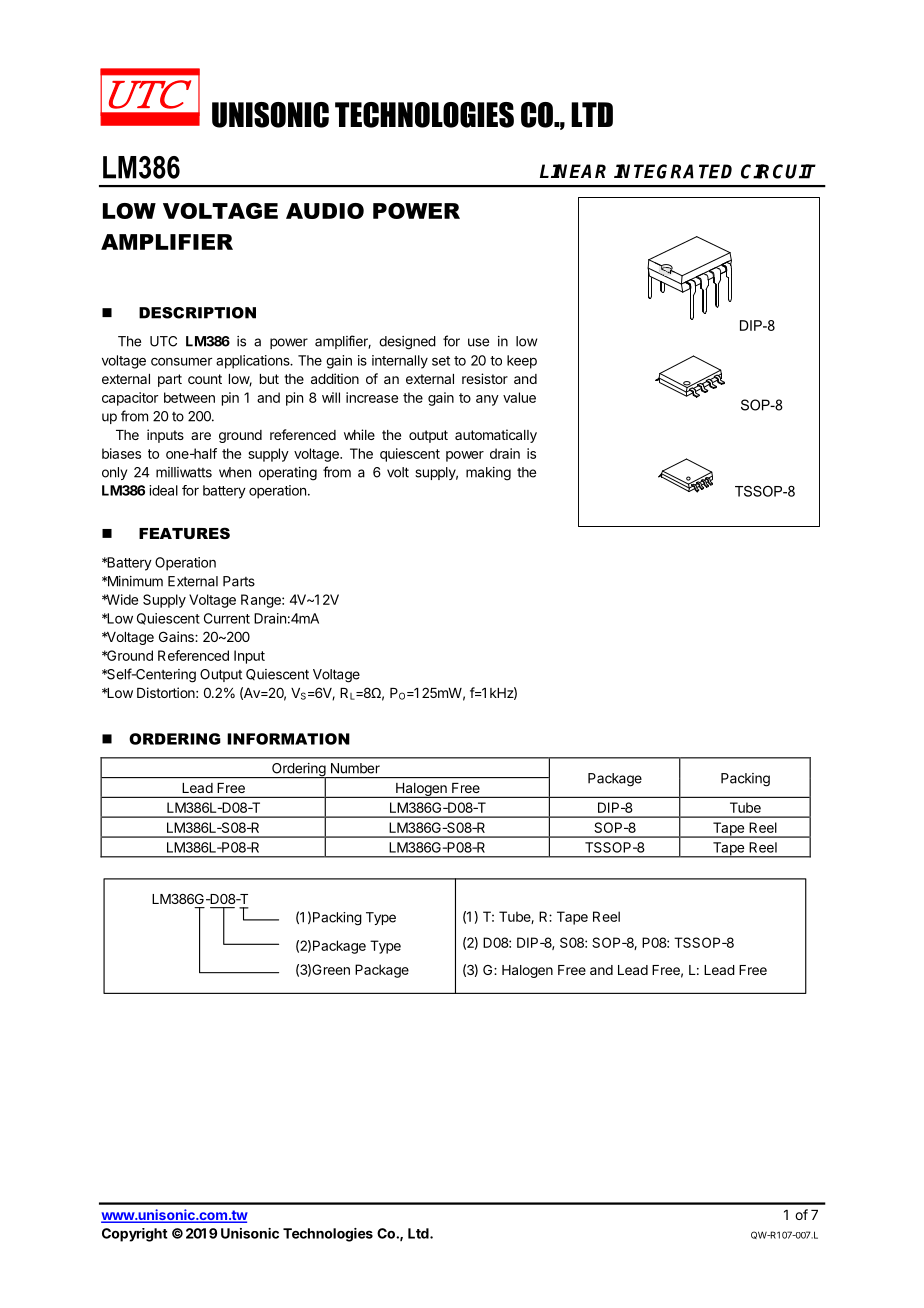  What do you see at coordinates (355, 768) in the document?
I see `Number` at bounding box center [355, 768].
